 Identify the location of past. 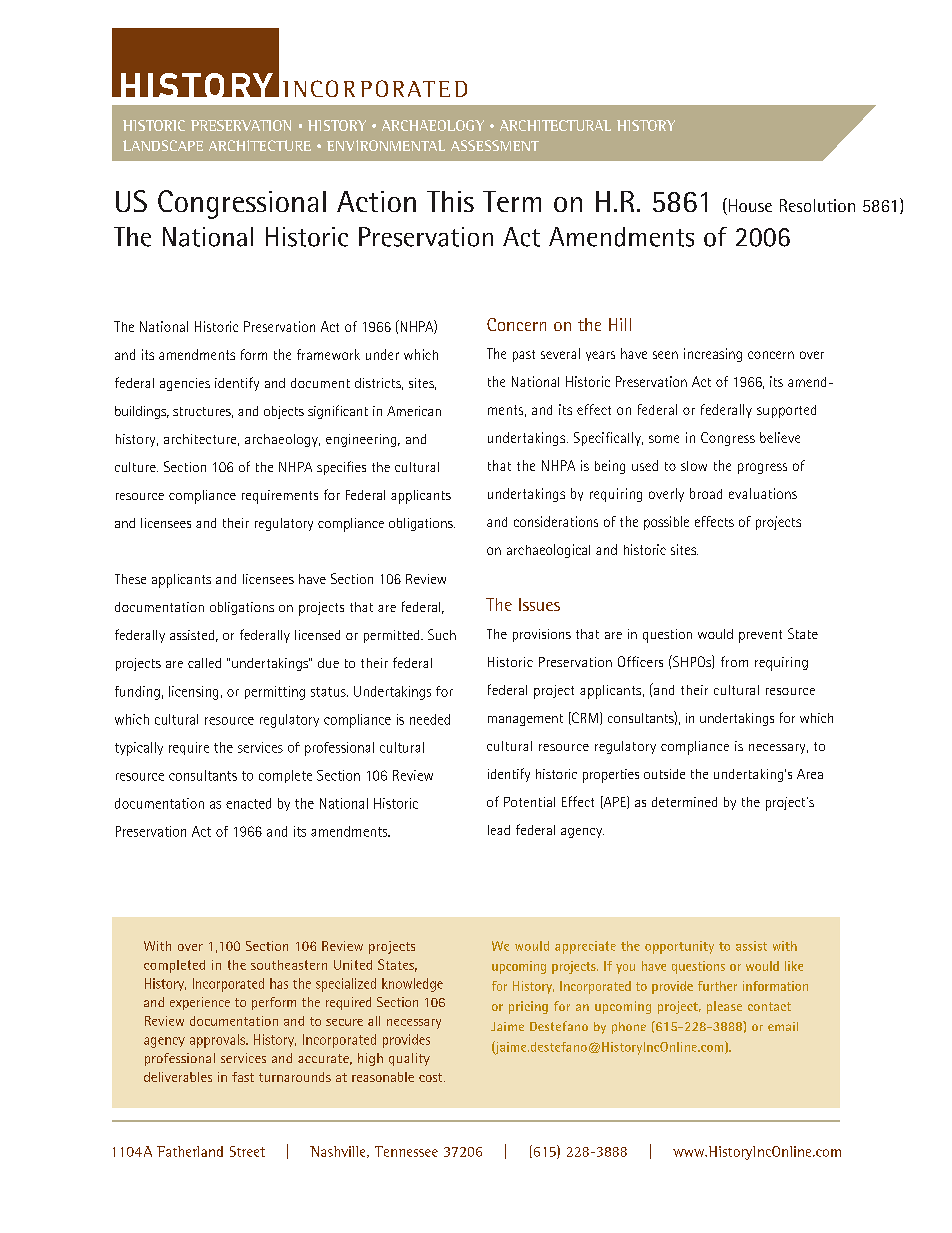
(524, 356).
